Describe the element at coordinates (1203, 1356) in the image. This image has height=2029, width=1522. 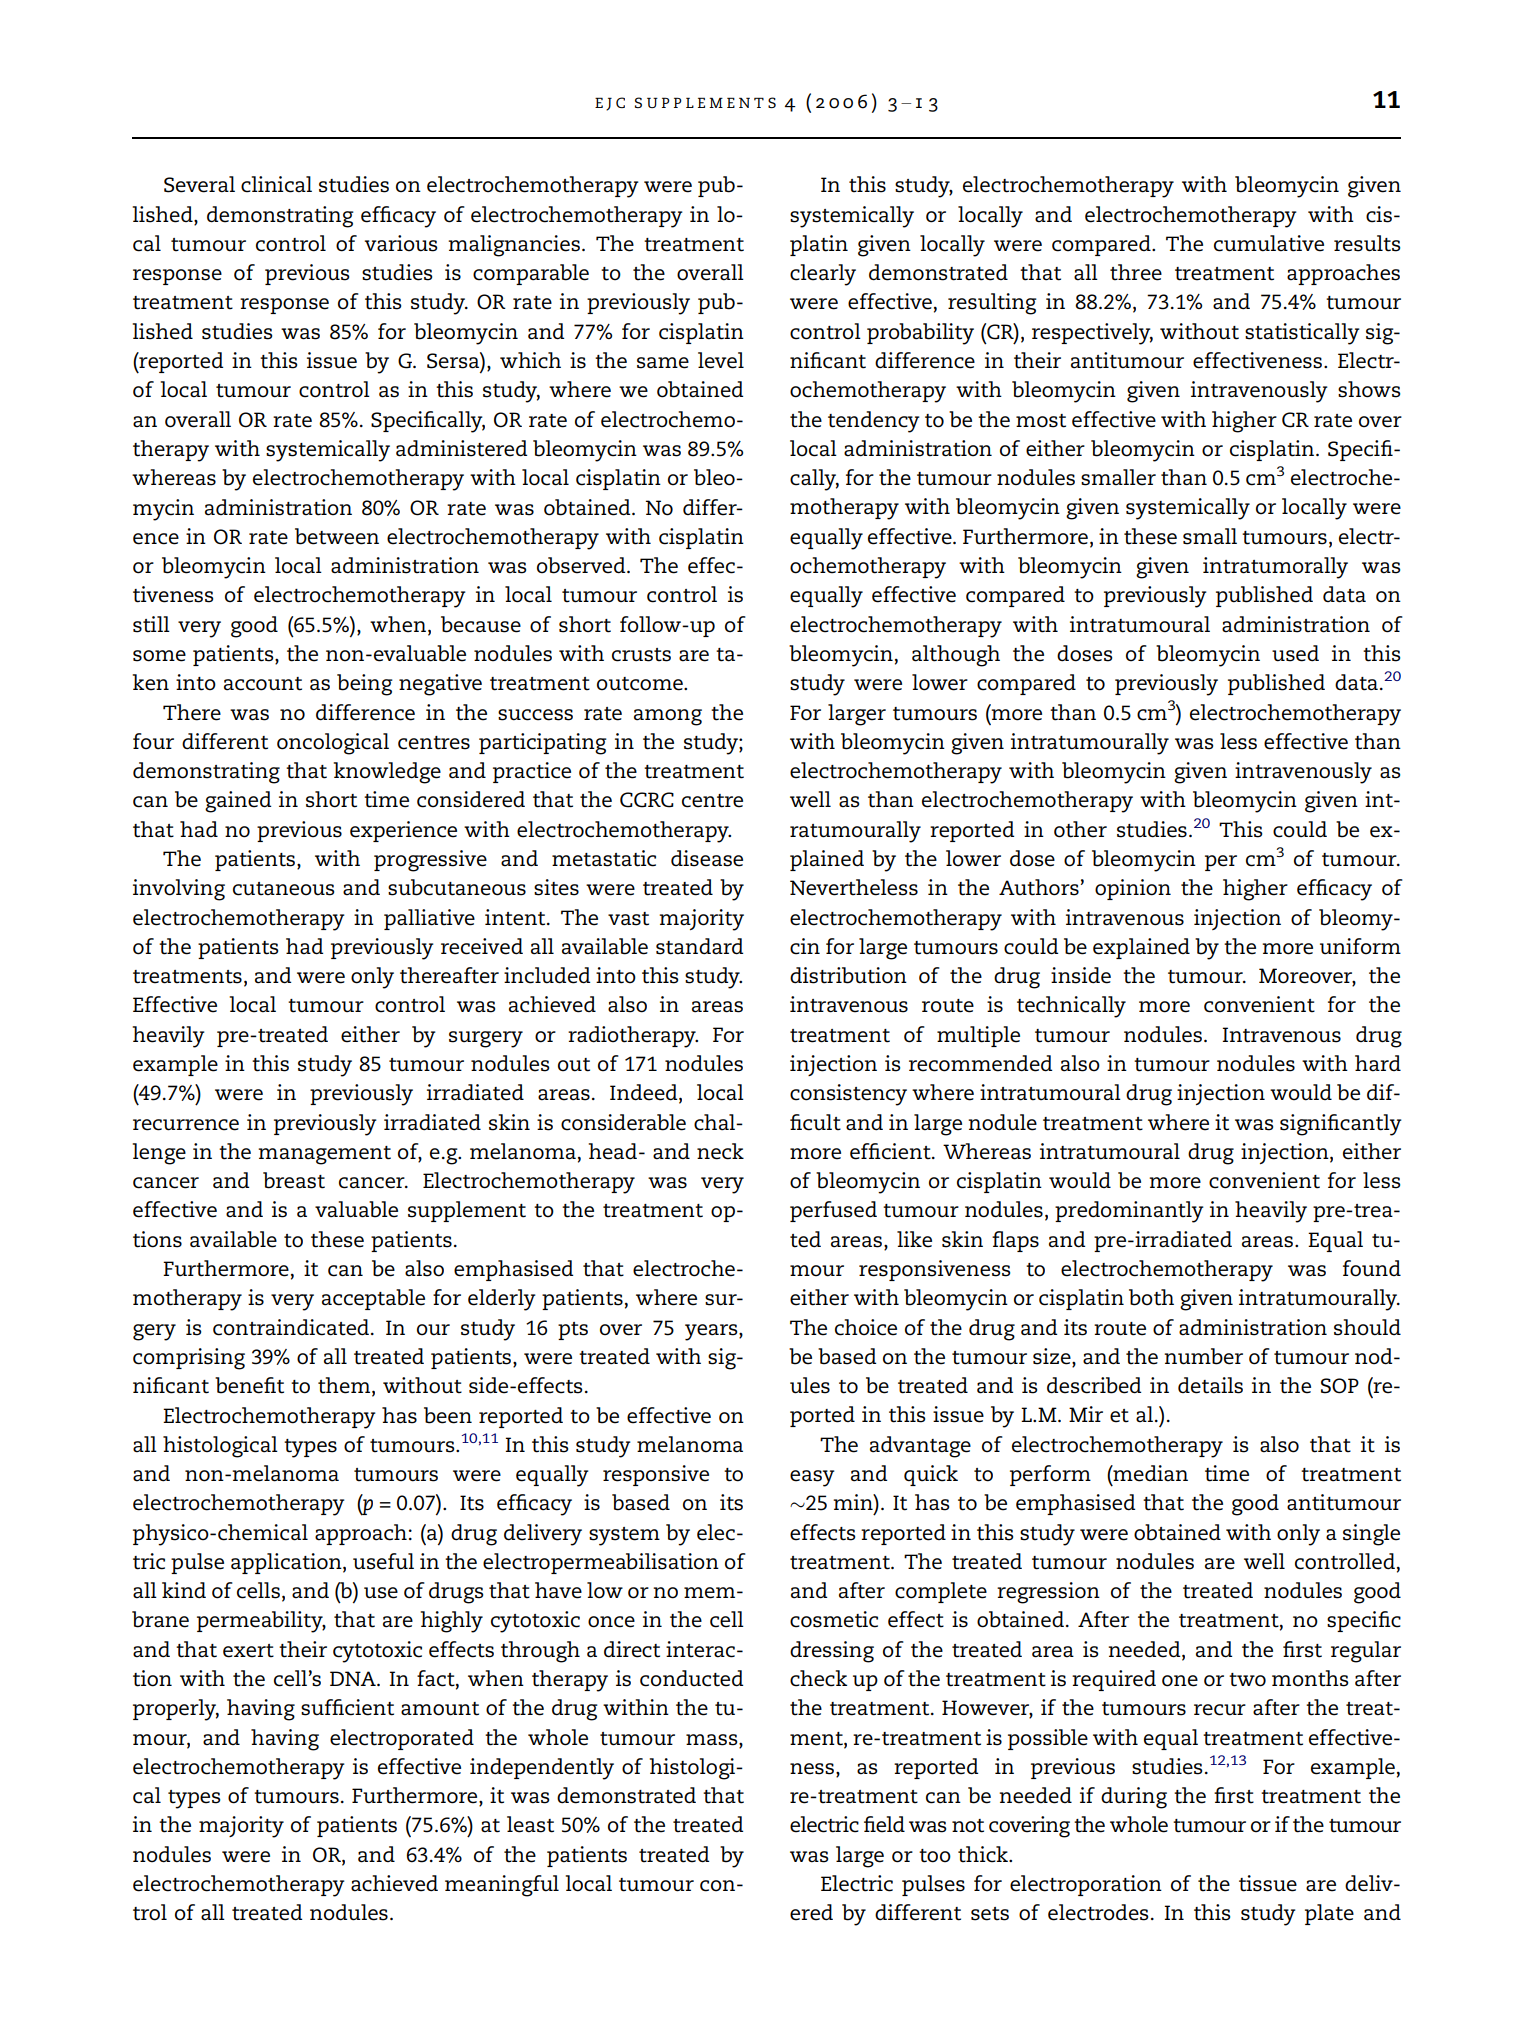
I see `number` at that location.
